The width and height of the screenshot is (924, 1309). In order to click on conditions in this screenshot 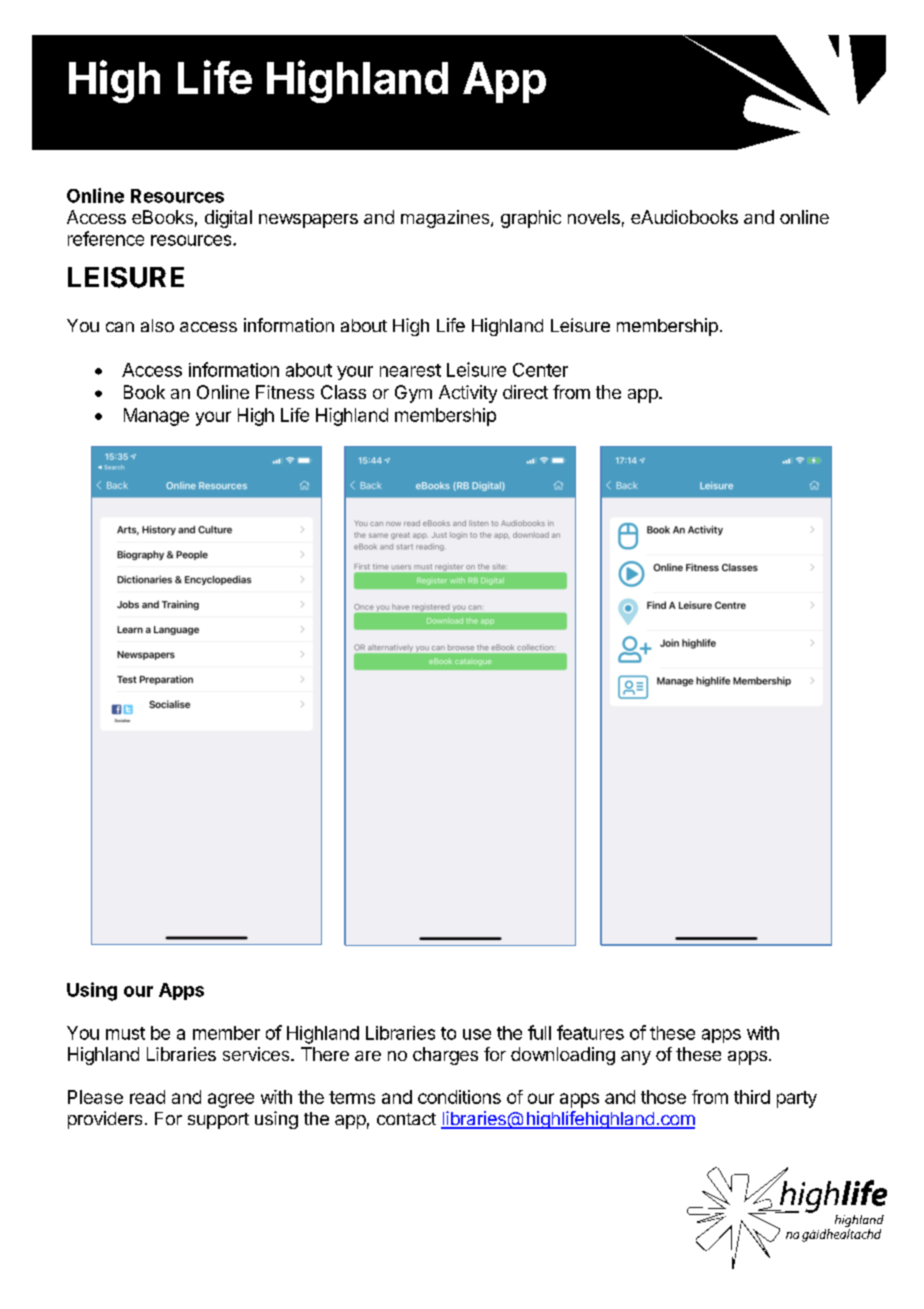, I will do `click(459, 1097)`.
